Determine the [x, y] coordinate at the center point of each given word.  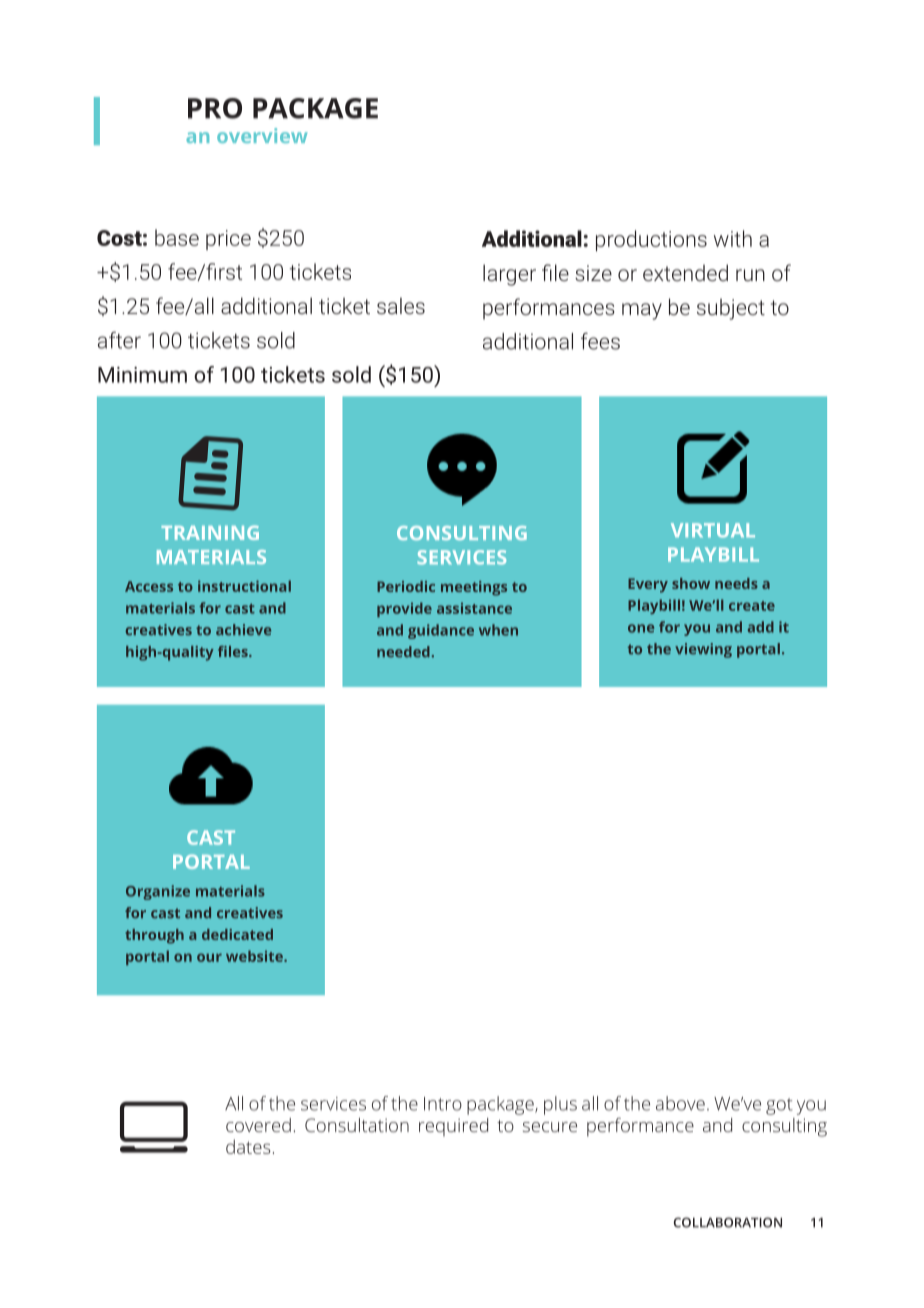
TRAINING [210, 532]
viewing [703, 650]
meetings [474, 588]
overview [262, 135]
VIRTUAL [713, 530]
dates [248, 1146]
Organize [158, 892]
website [255, 956]
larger [509, 275]
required [453, 1127]
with [733, 238]
